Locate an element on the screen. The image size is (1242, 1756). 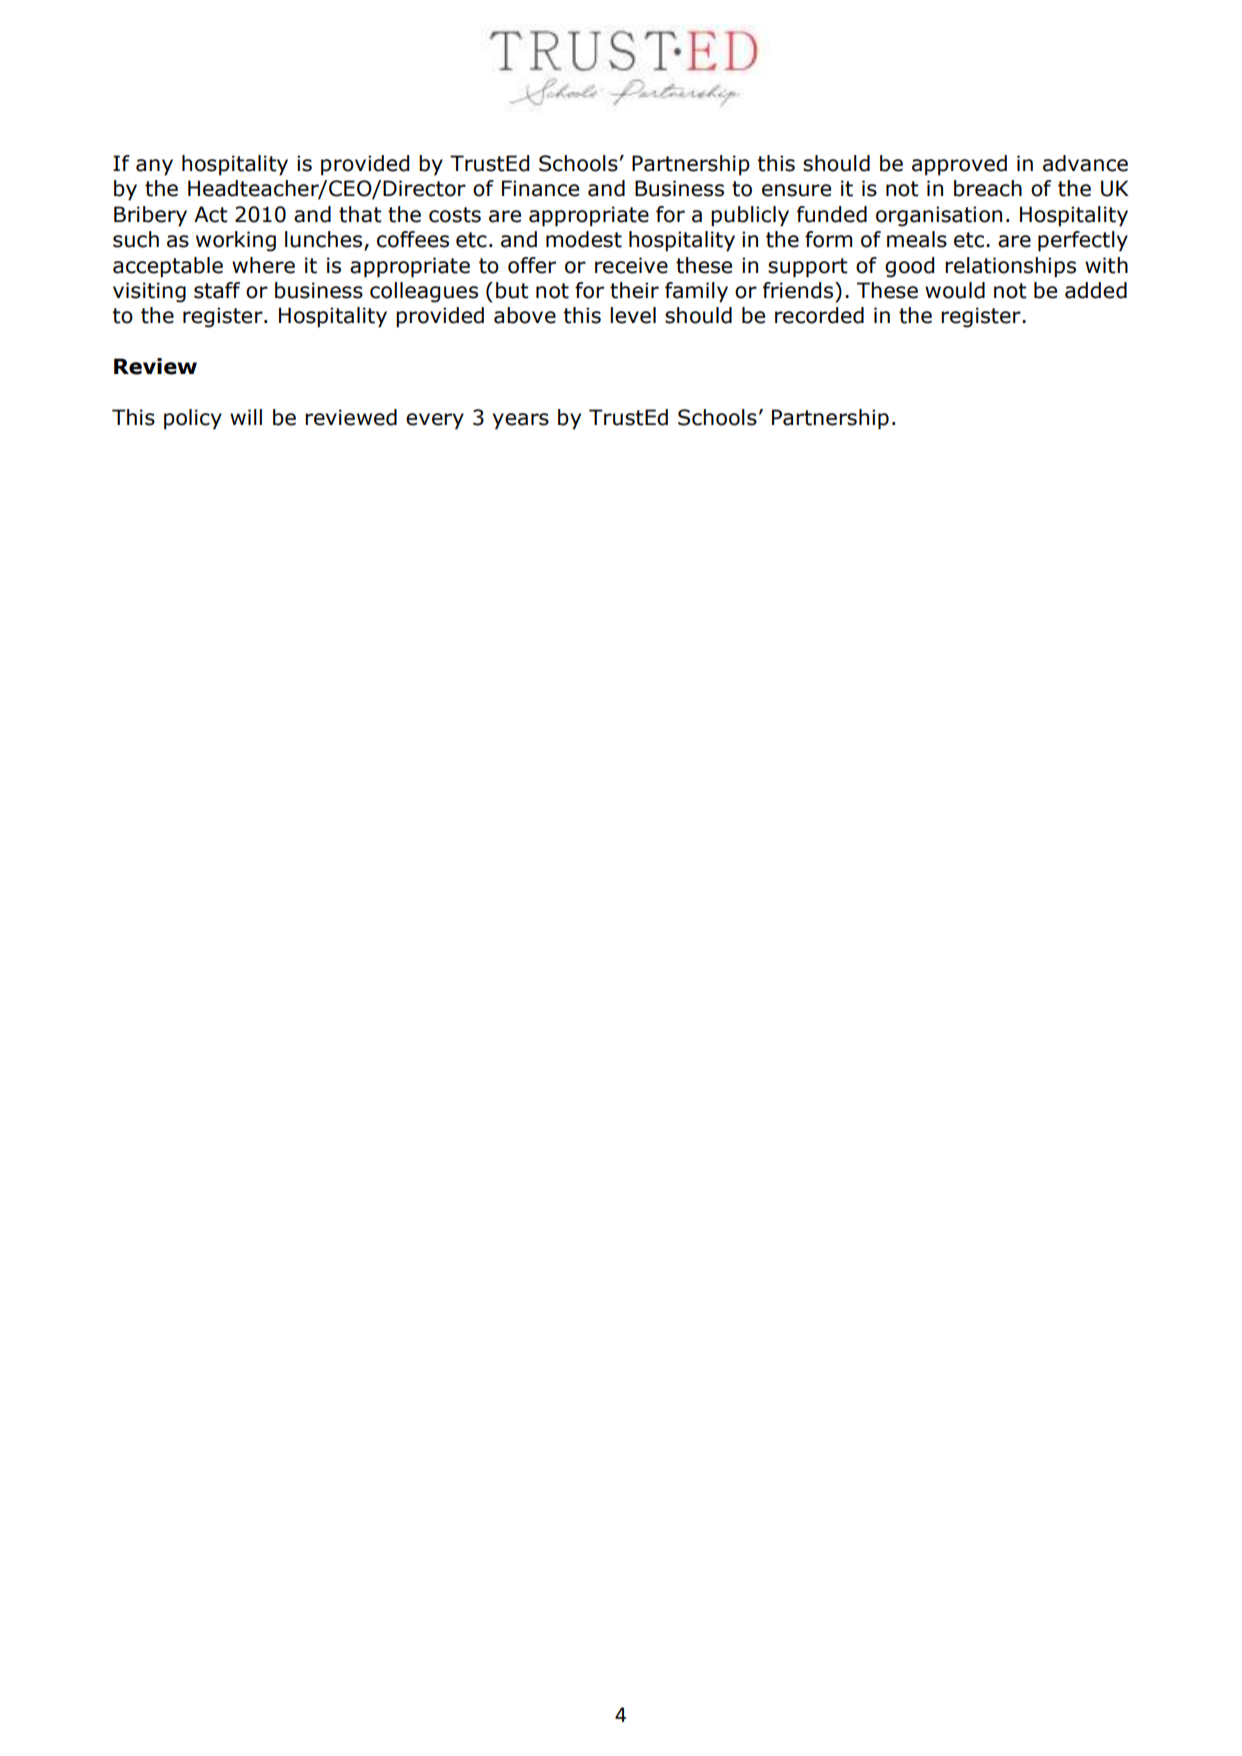
policy is located at coordinates (193, 419).
